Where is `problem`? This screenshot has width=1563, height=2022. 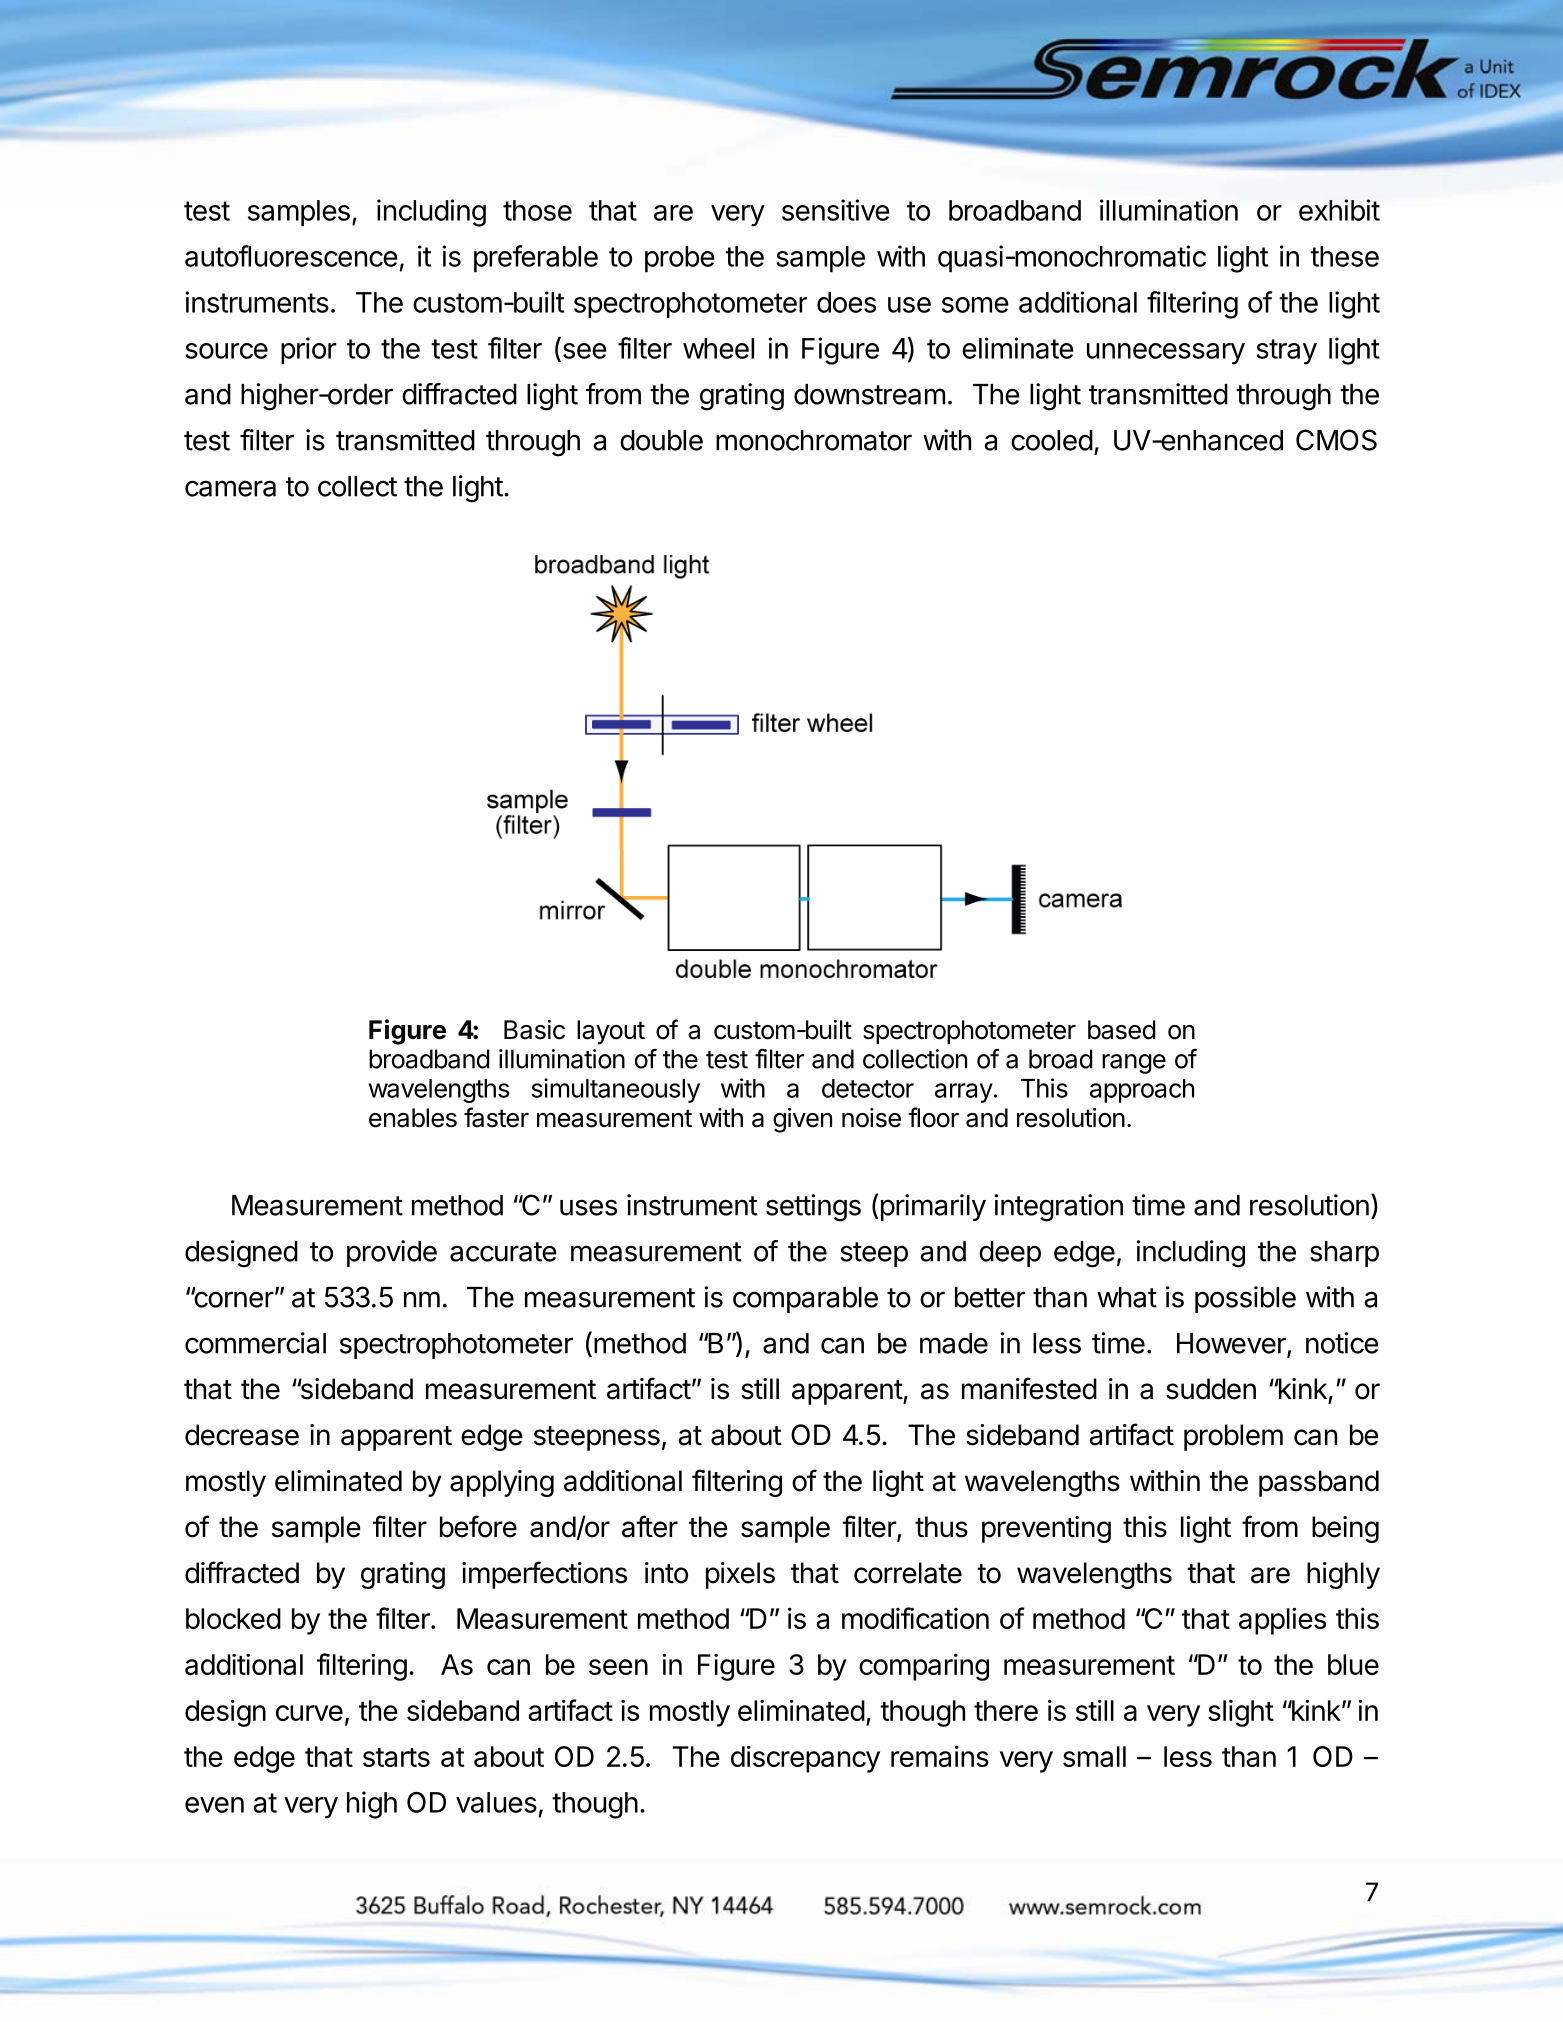 problem is located at coordinates (1233, 1437).
